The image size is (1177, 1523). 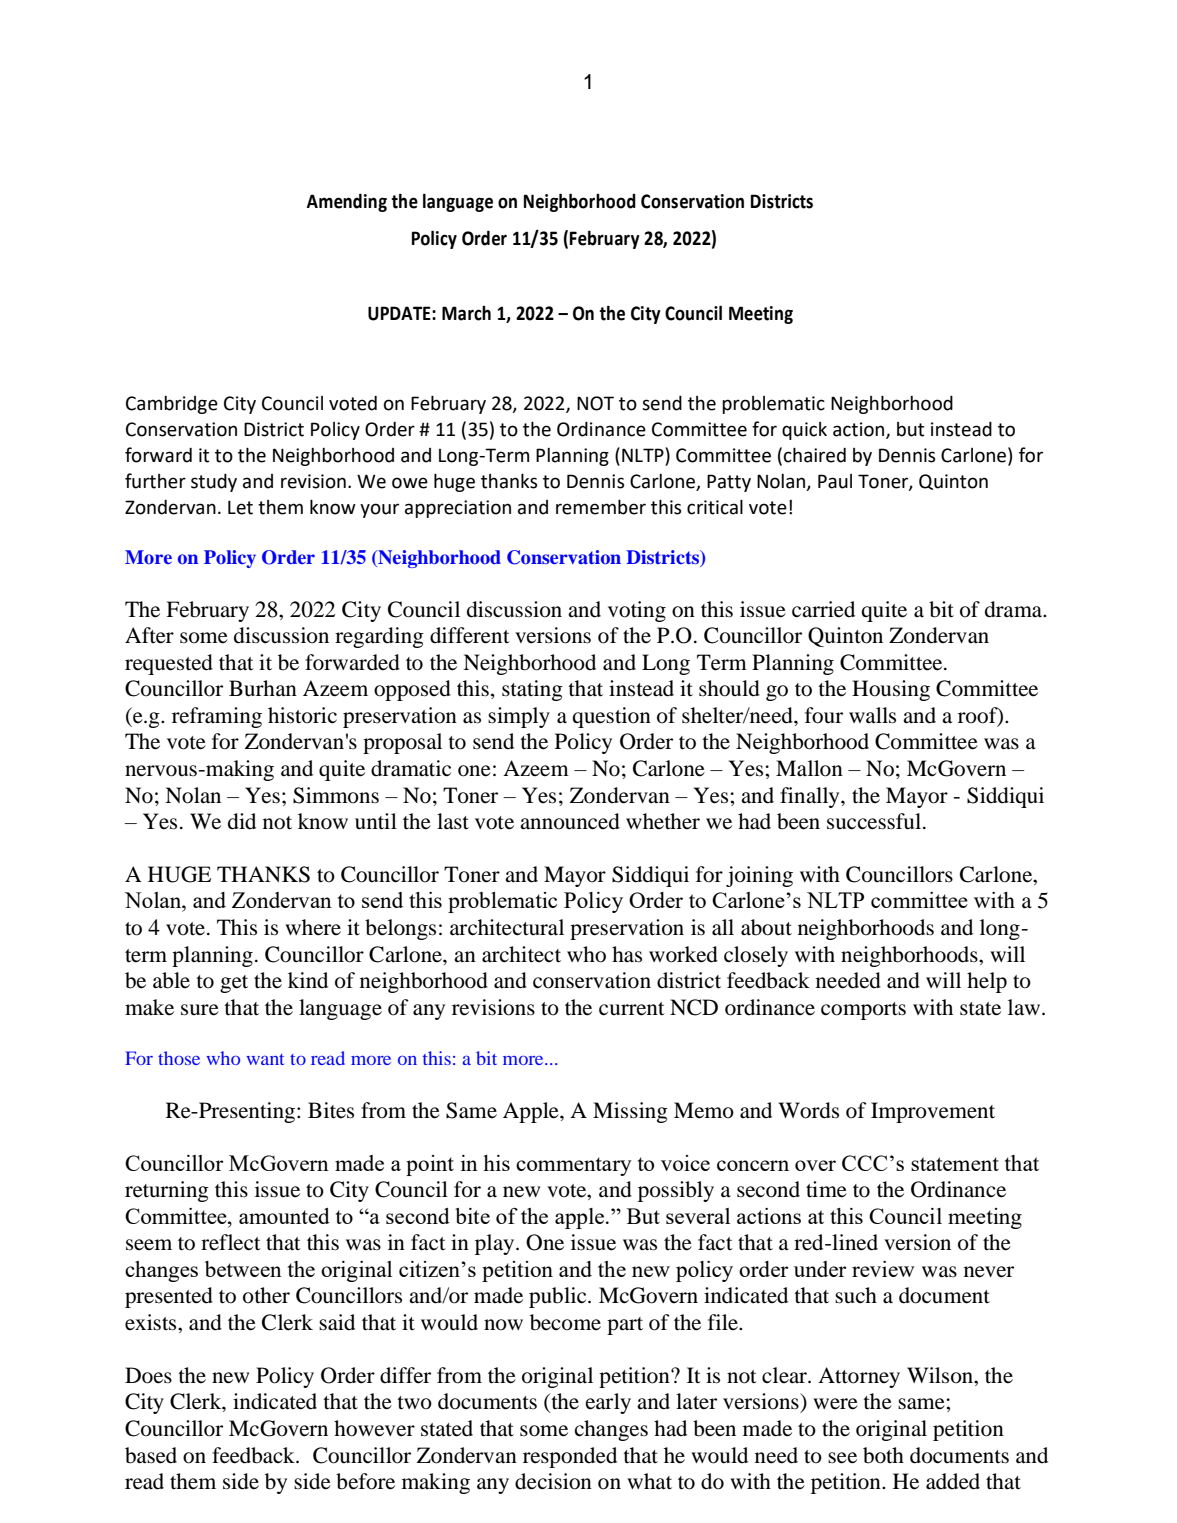 What do you see at coordinates (875, 821) in the screenshot?
I see `successful` at bounding box center [875, 821].
